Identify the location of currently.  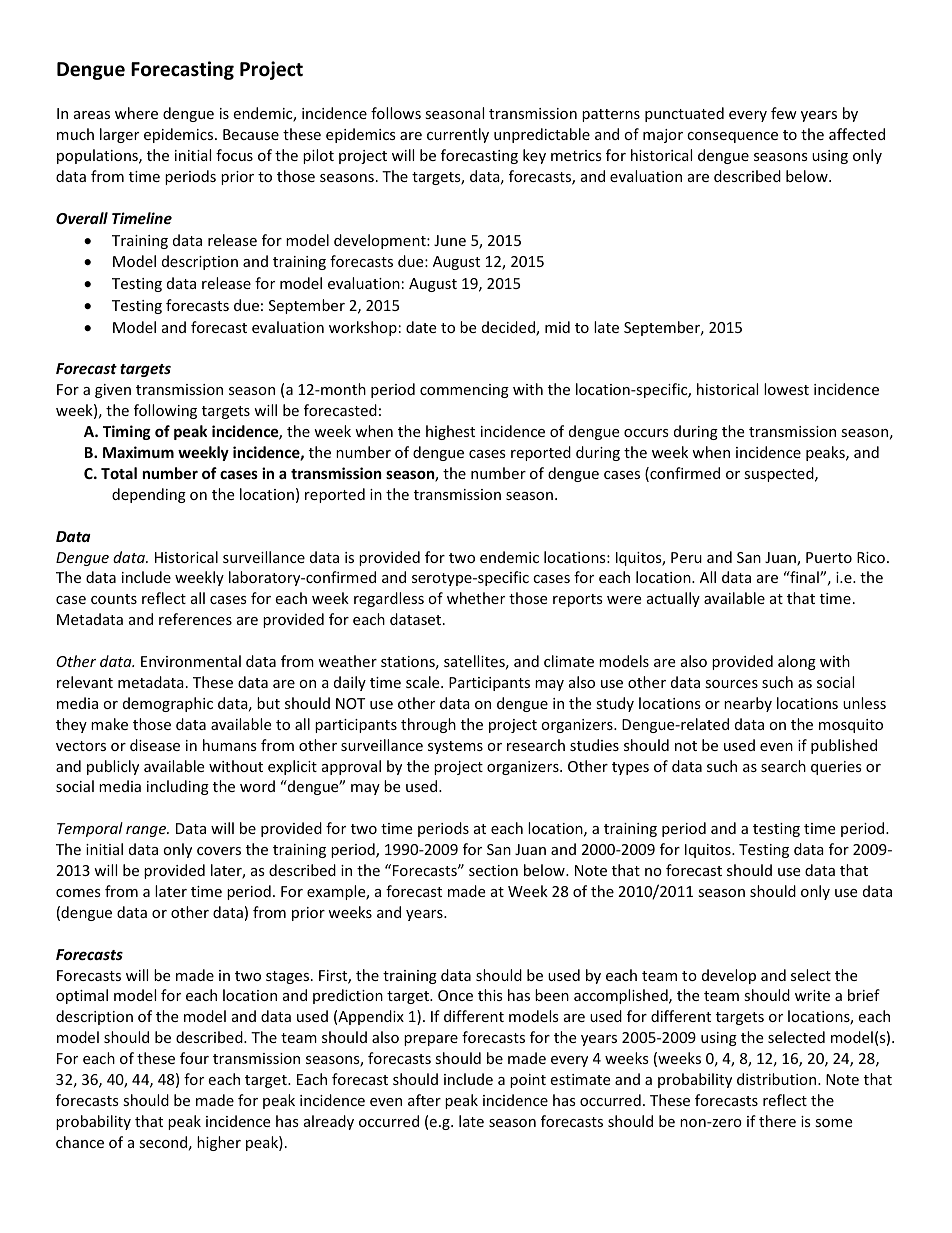
(458, 135).
